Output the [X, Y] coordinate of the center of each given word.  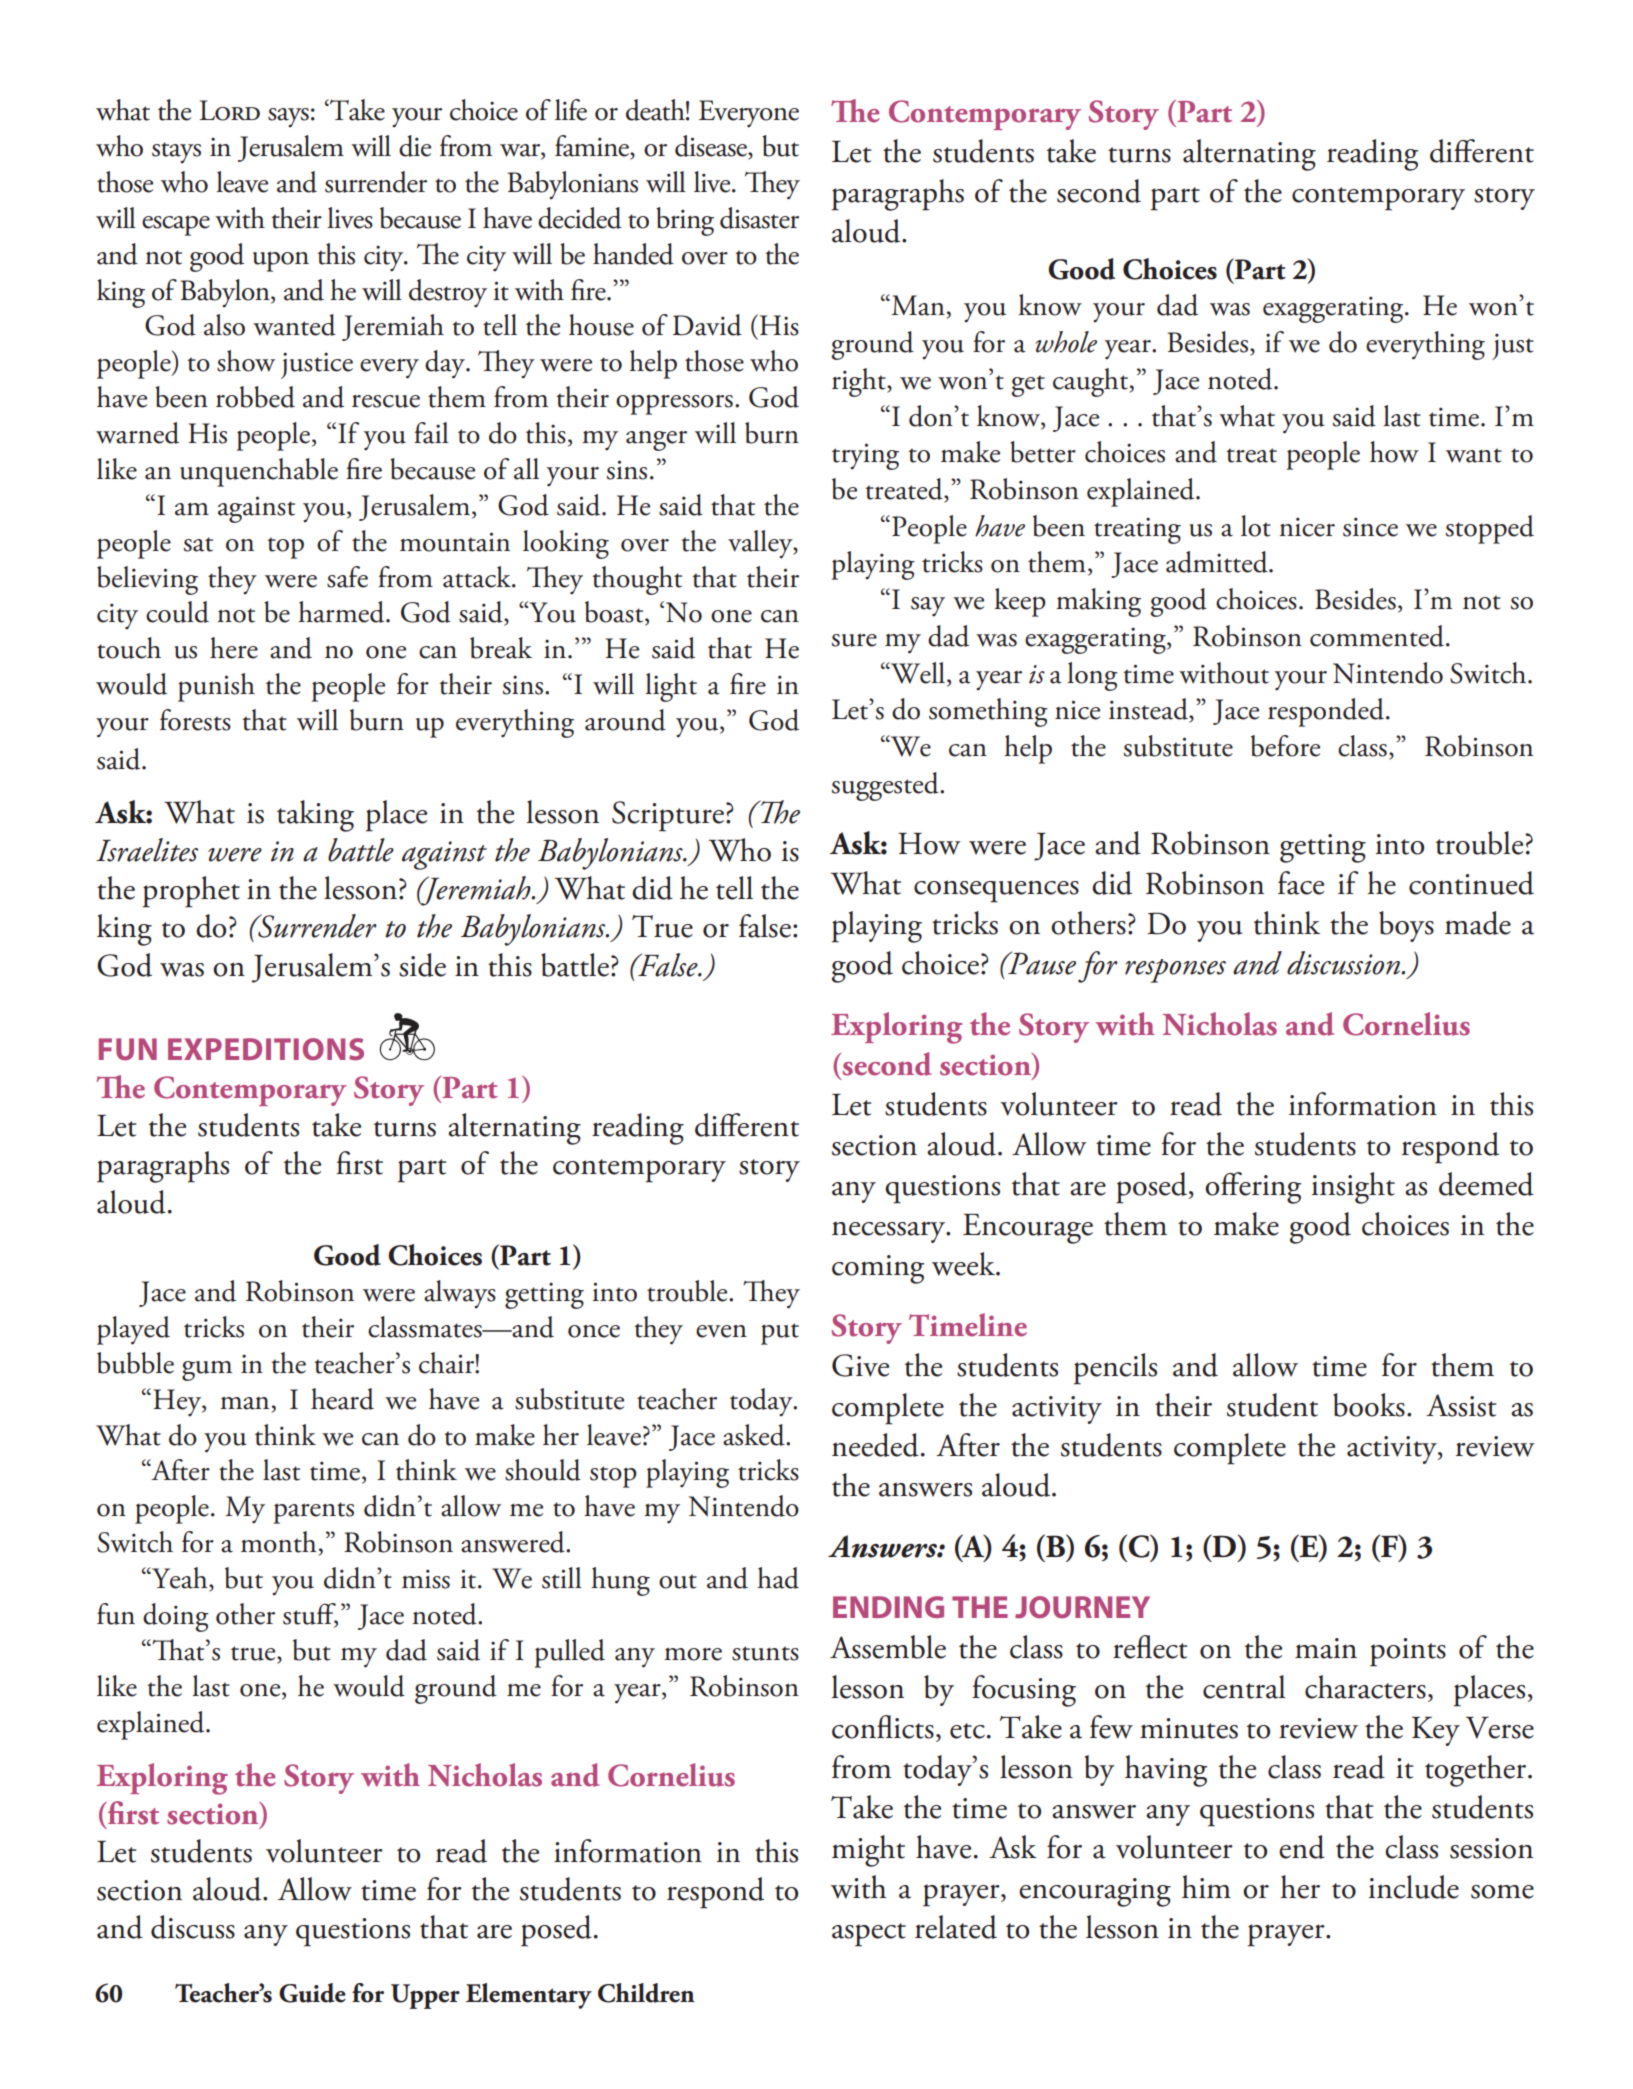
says [288, 117]
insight [1353, 1188]
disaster [759, 218]
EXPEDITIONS [266, 1049]
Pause [1041, 963]
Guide [312, 1993]
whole [1066, 342]
